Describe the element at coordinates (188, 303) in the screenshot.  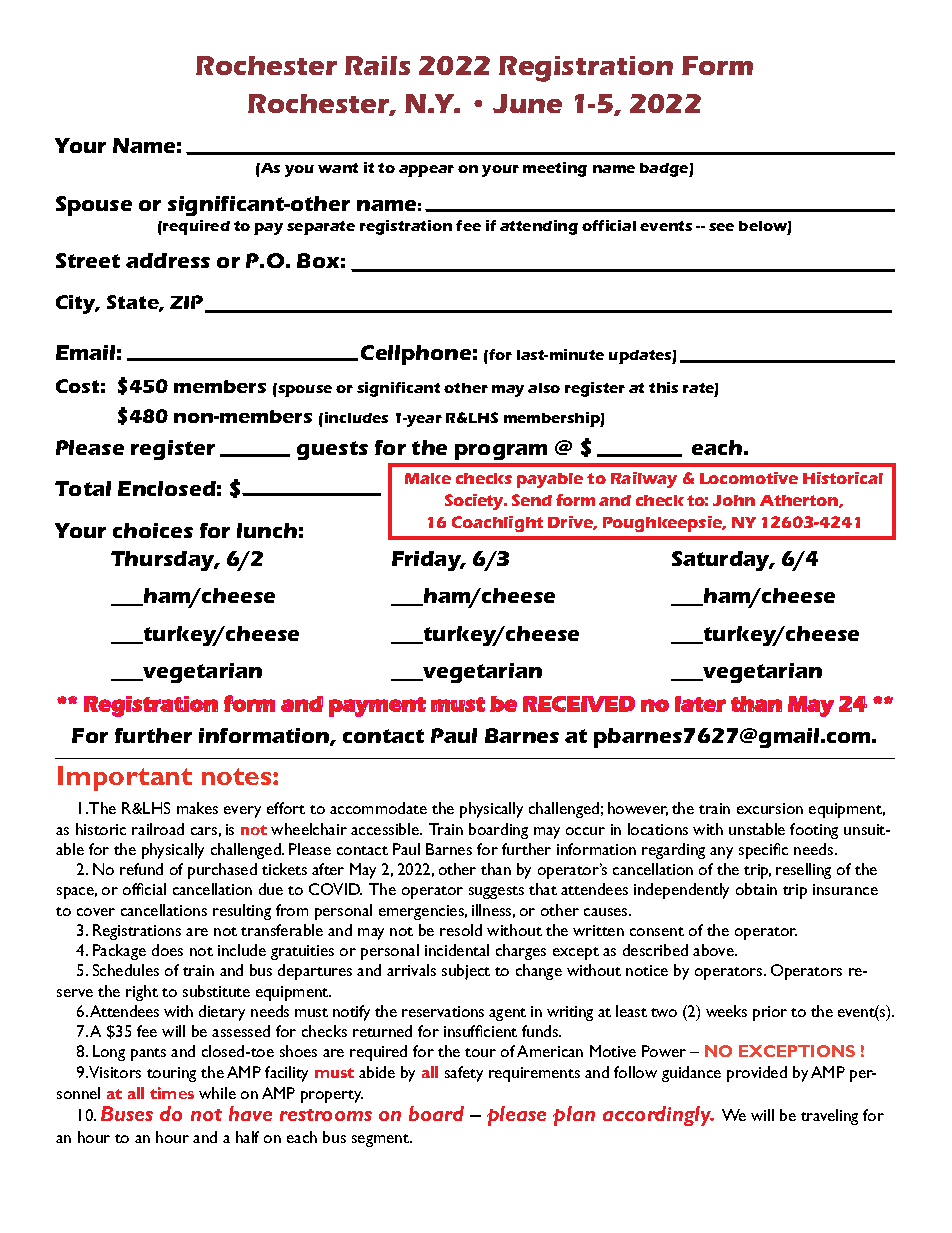
I see `ZIP` at that location.
